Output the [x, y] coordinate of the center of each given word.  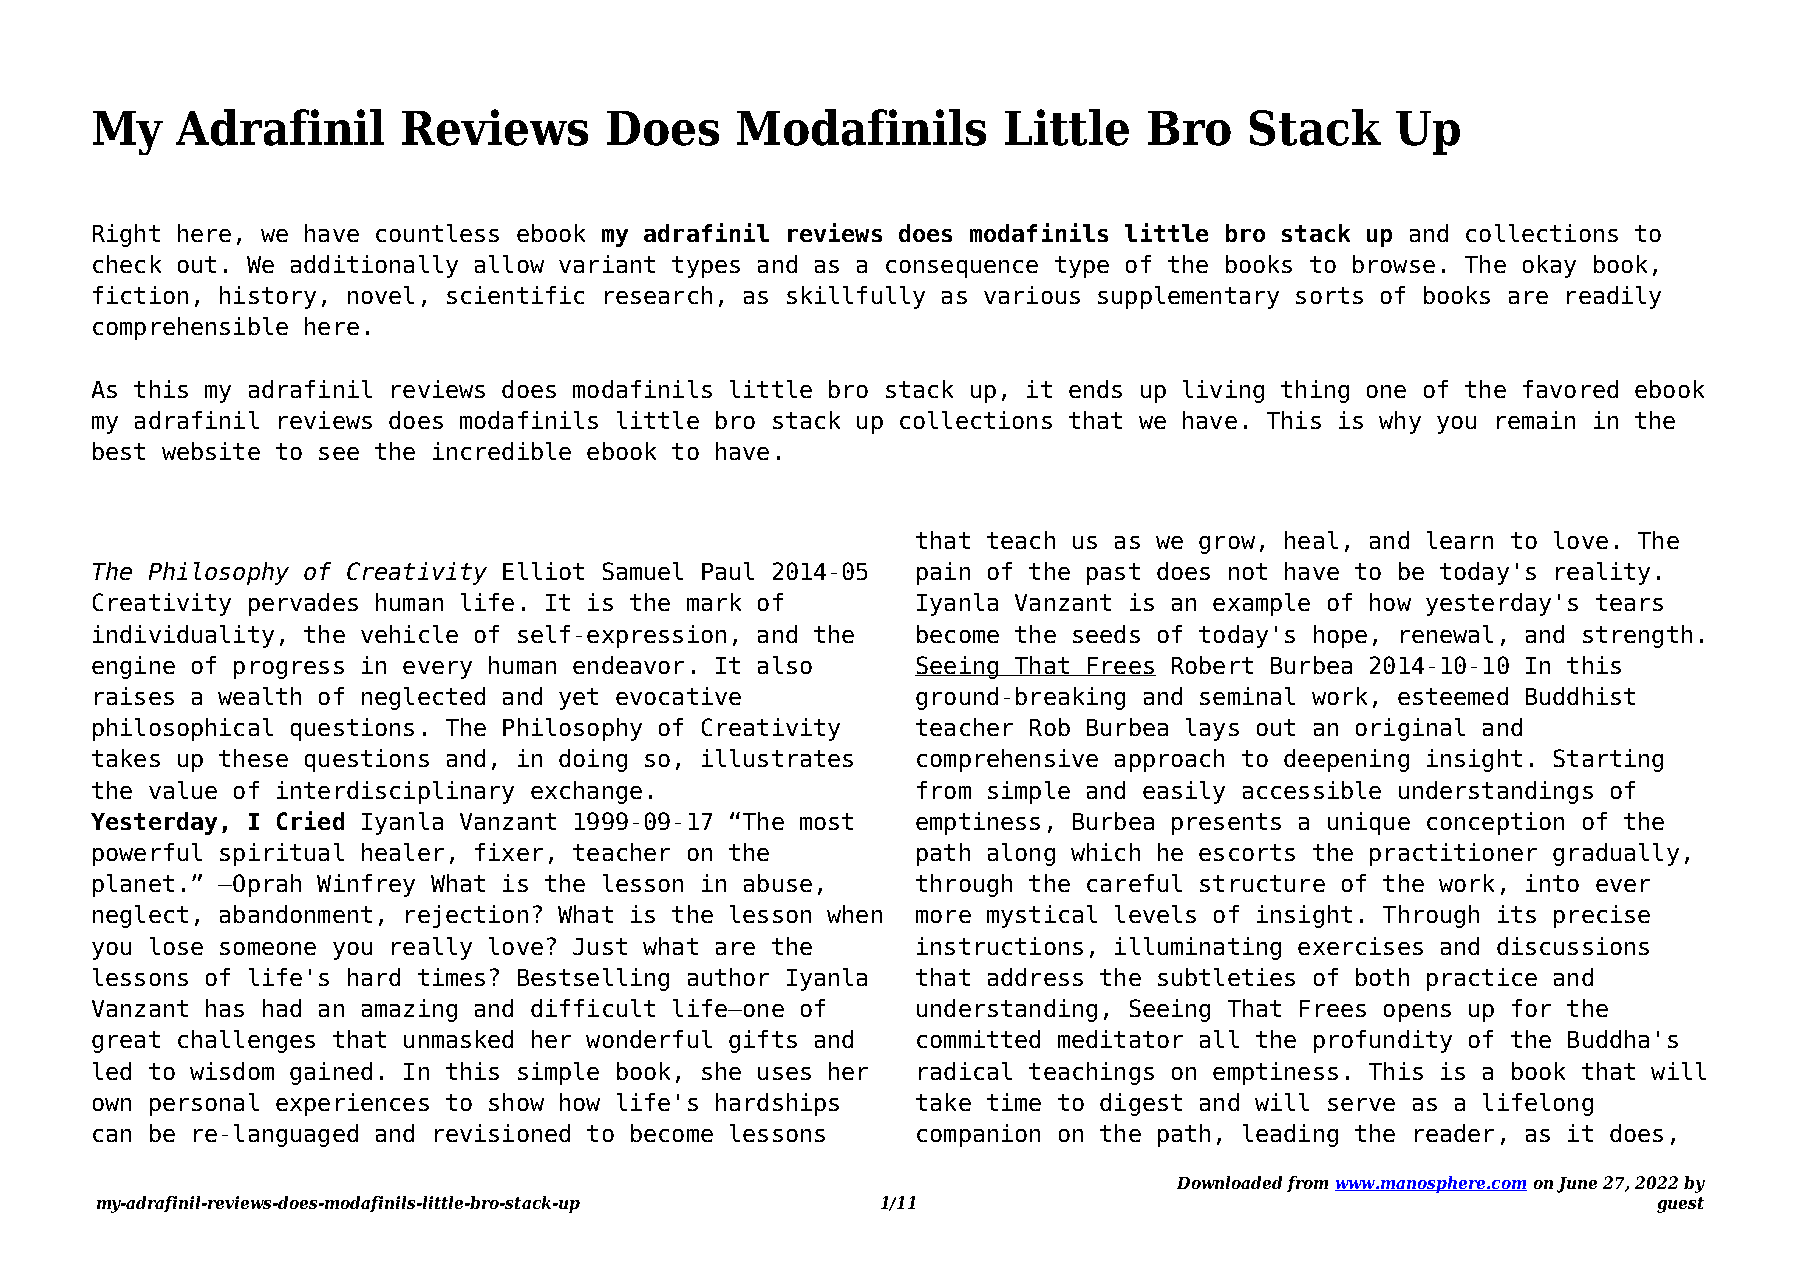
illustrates [777, 758]
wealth [259, 696]
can [112, 1135]
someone [268, 948]
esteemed [1453, 696]
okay [1549, 266]
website [211, 451]
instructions [1000, 946]
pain [943, 573]
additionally [374, 266]
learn [1460, 540]
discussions [1573, 946]
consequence [962, 269]
